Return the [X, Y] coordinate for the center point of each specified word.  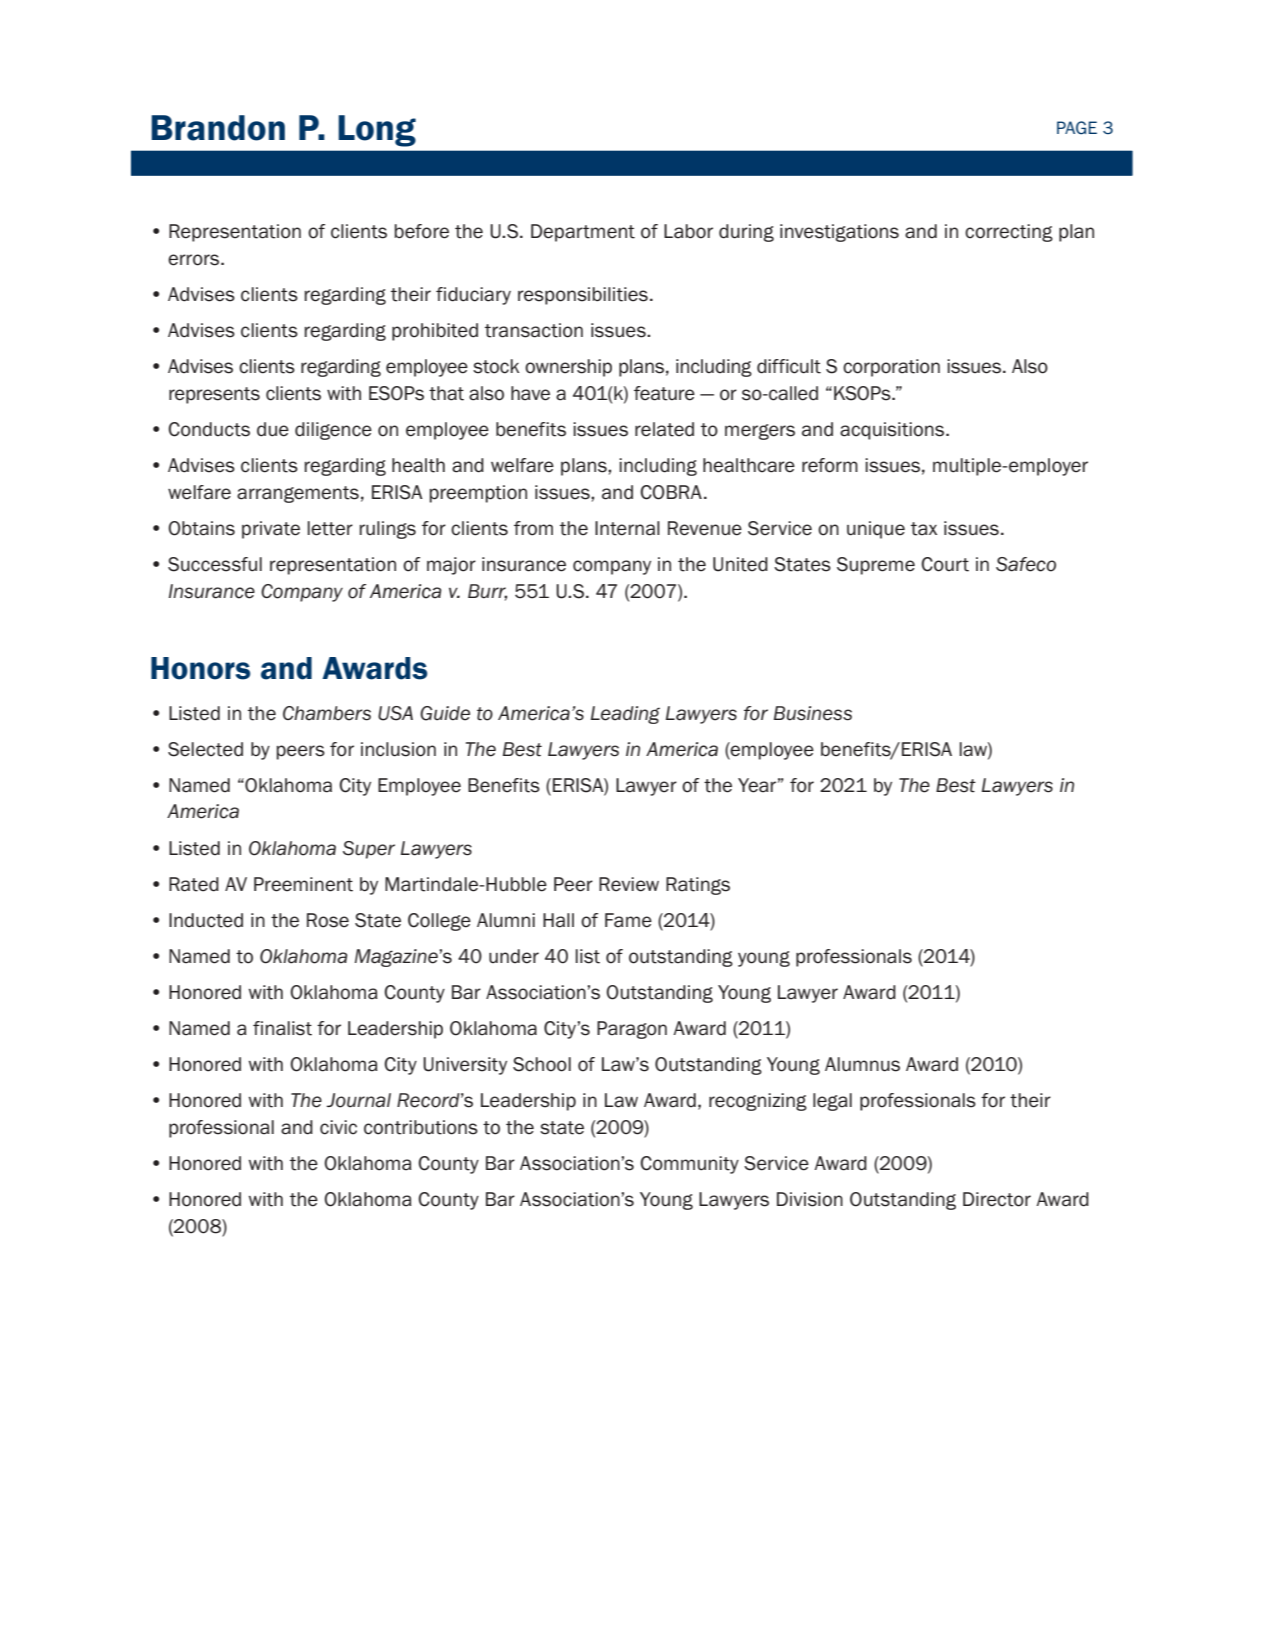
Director [997, 1199]
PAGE [1077, 128]
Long [377, 131]
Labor [688, 231]
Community [689, 1165]
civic [338, 1127]
